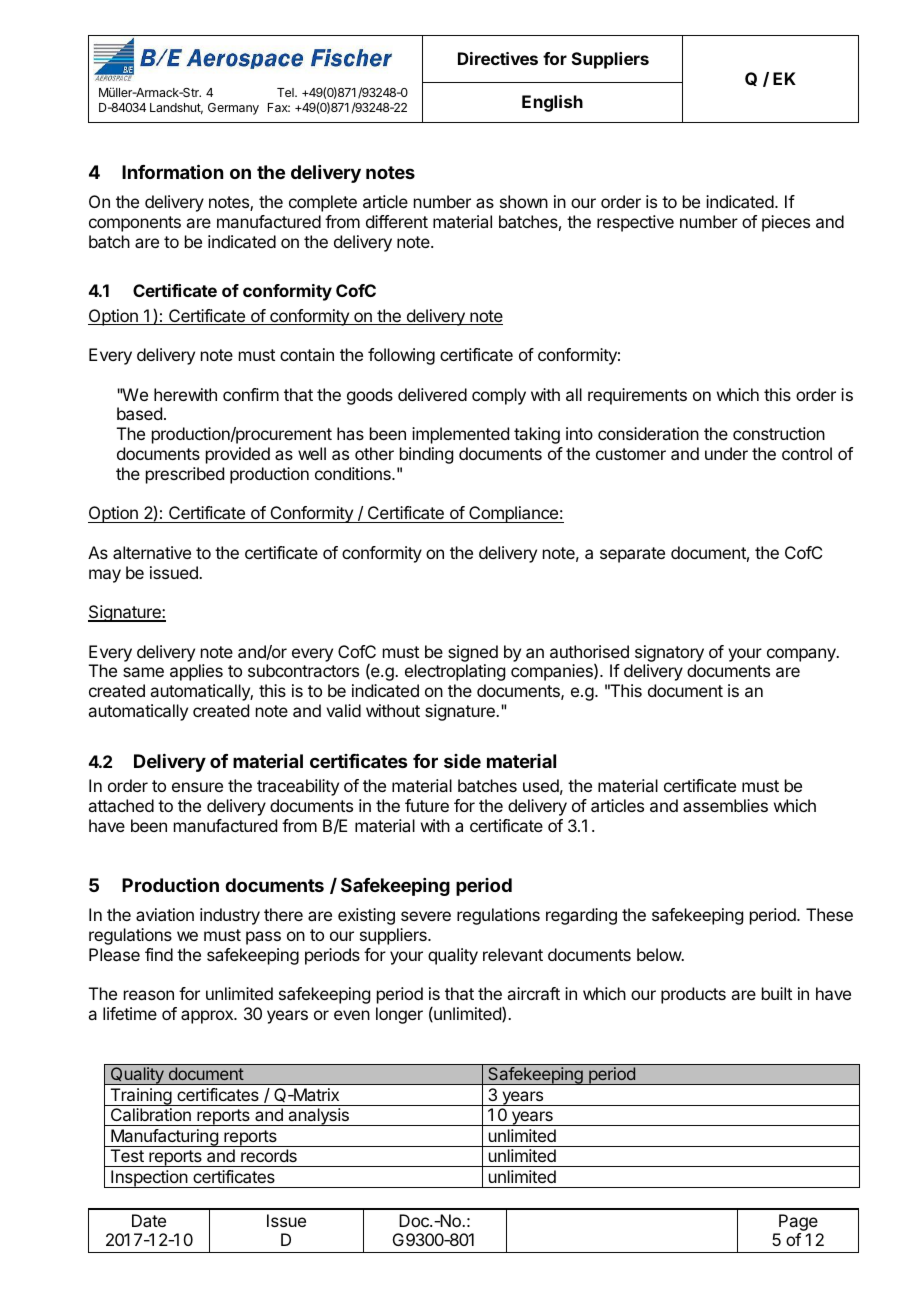  What do you see at coordinates (499, 396) in the image?
I see `comply` at bounding box center [499, 396].
